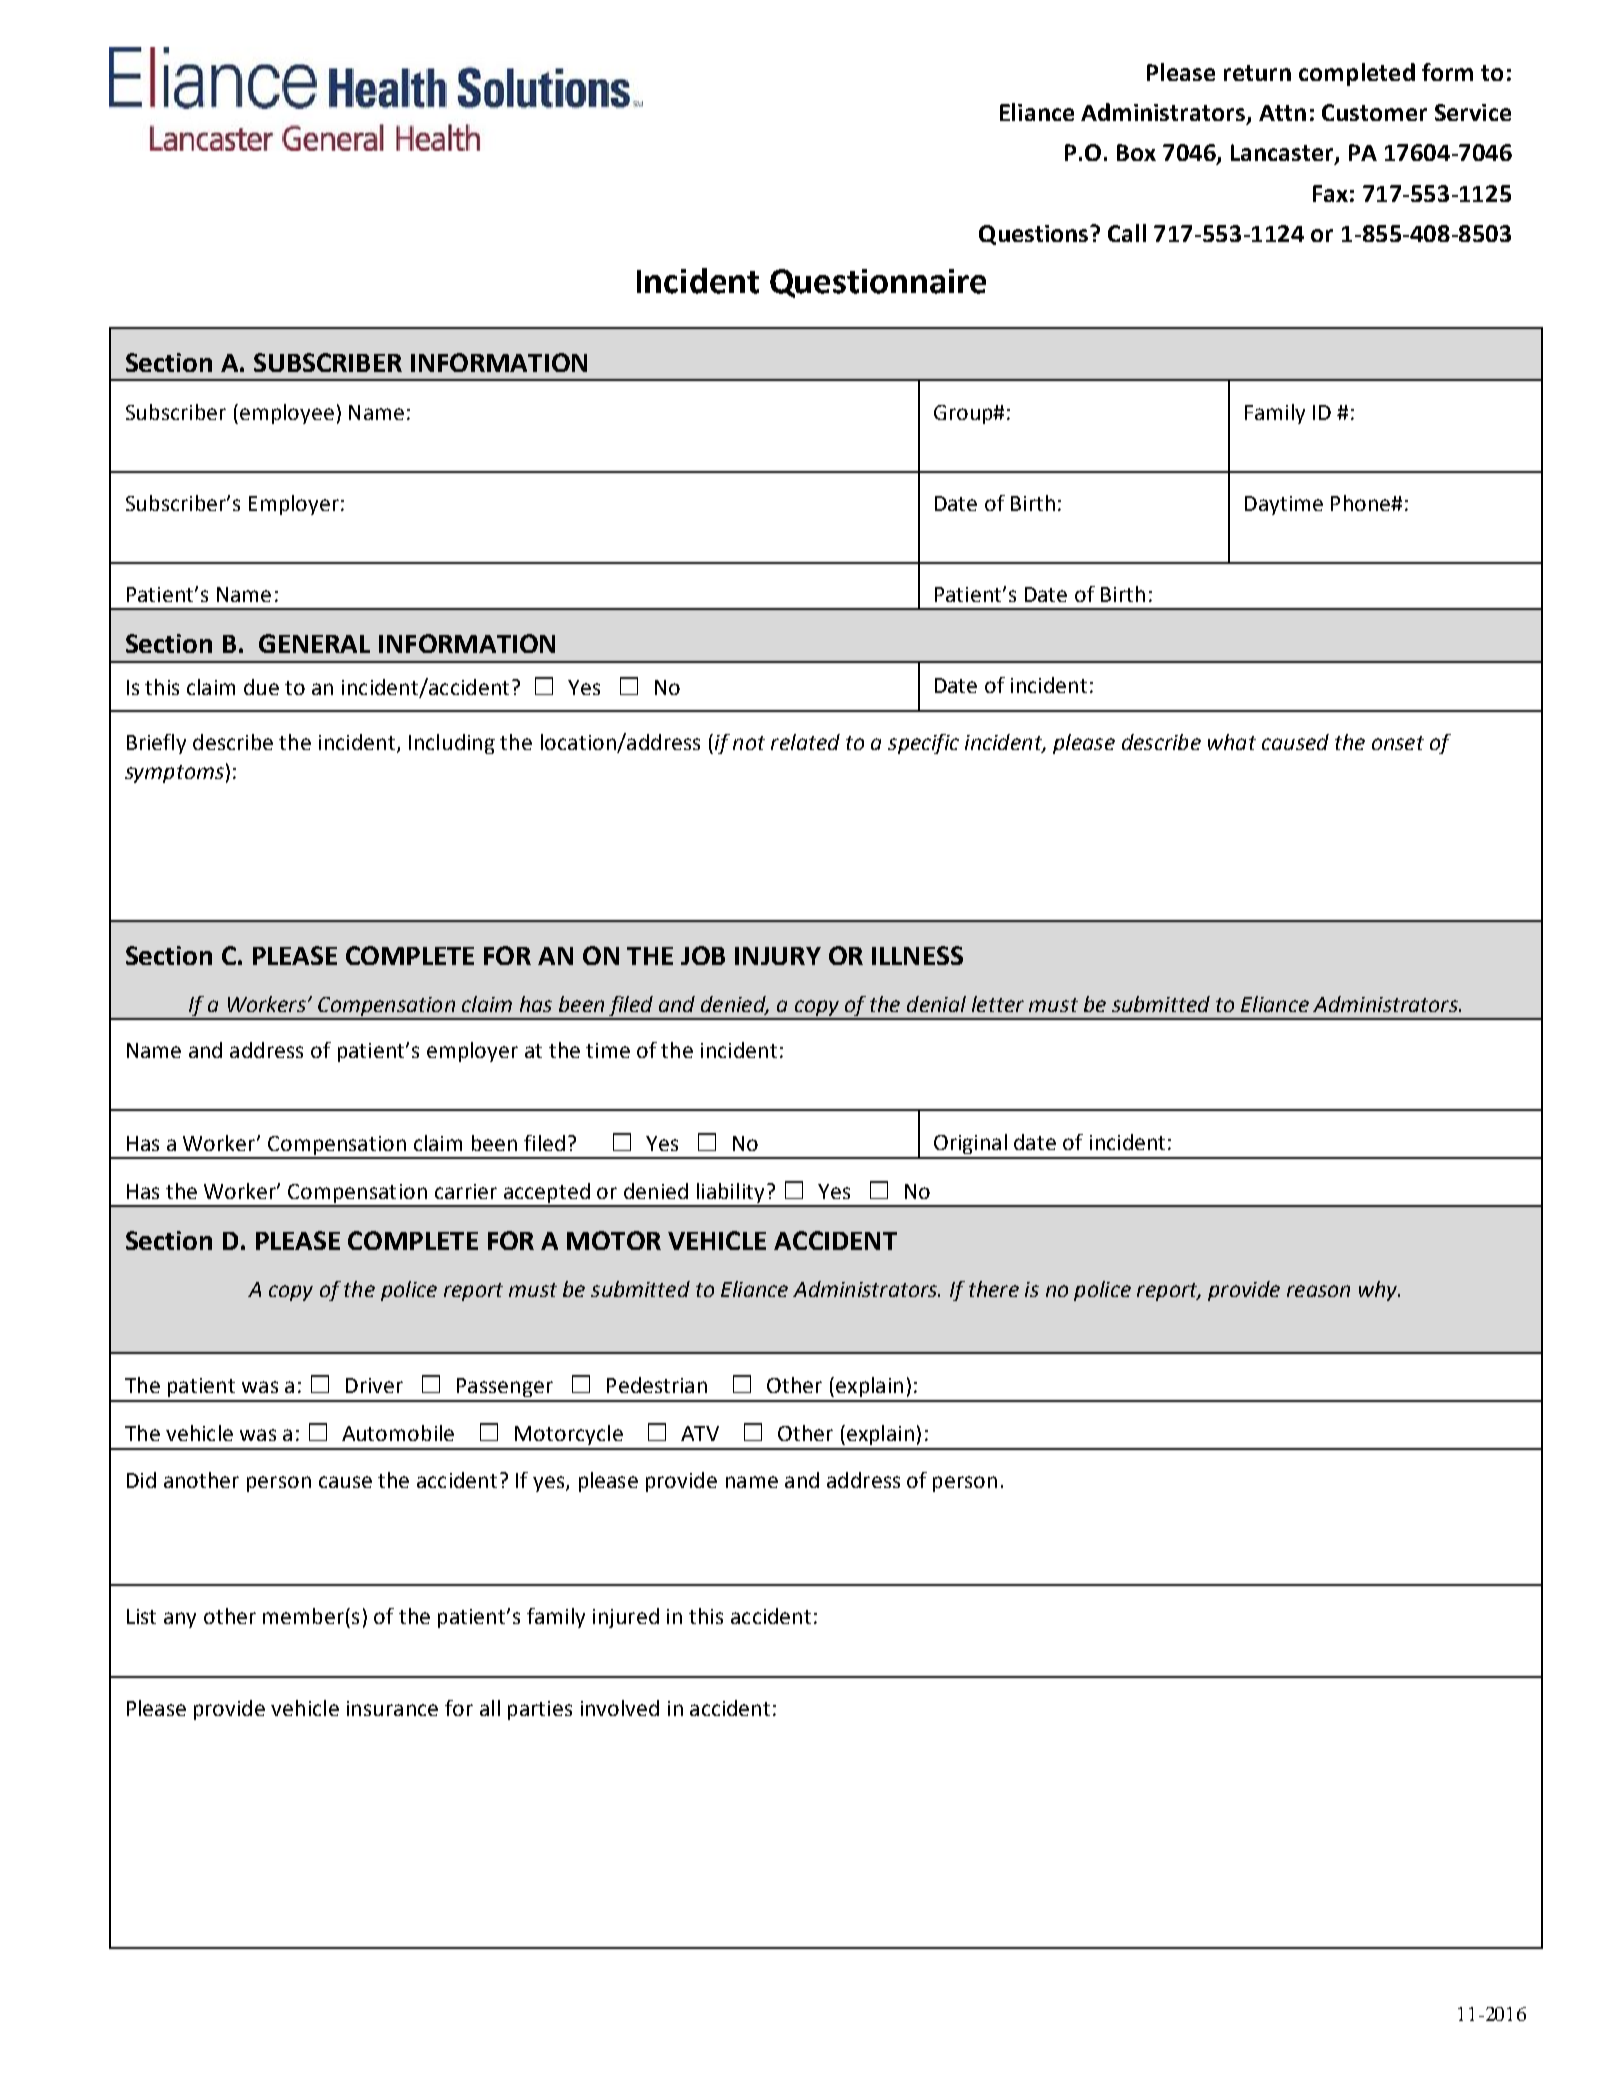 This screenshot has width=1622, height=2099. I want to click on employee, so click(287, 414).
